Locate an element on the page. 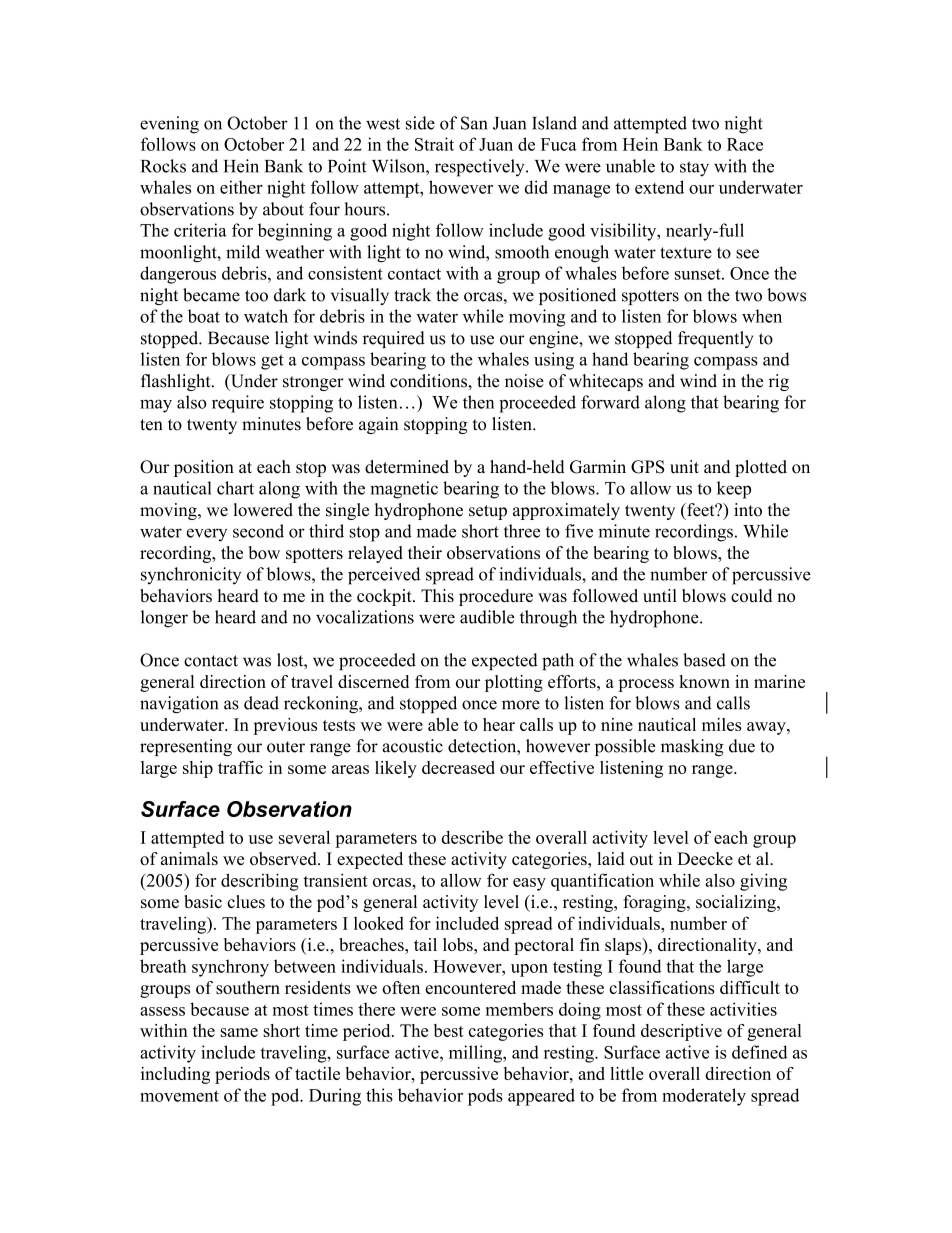  respectively is located at coordinates (481, 168).
